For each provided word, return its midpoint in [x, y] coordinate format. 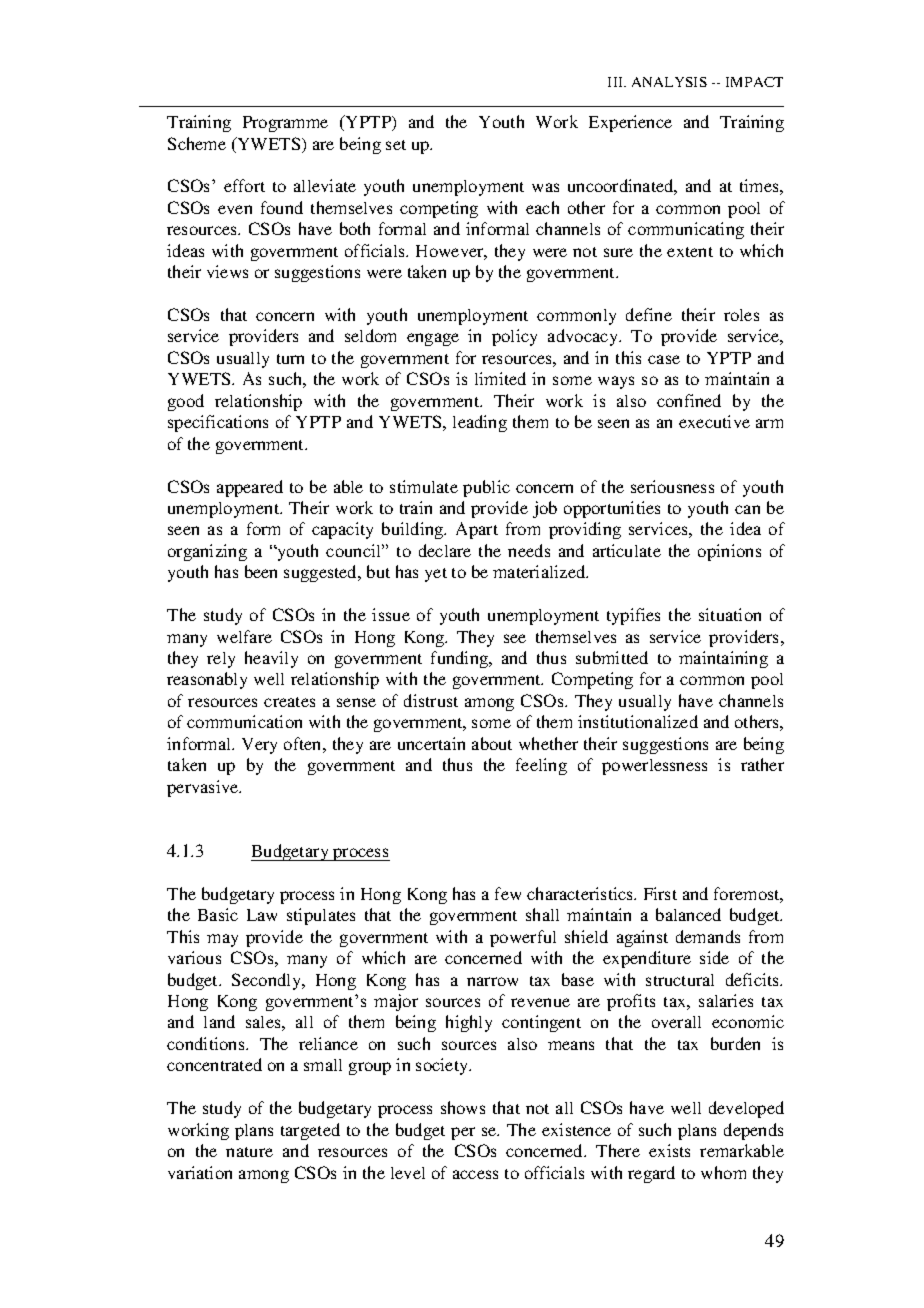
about [492, 743]
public [486, 488]
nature [249, 1152]
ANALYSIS [669, 82]
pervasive [204, 788]
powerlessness [654, 767]
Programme [285, 124]
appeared [250, 488]
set [396, 145]
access [475, 1174]
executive [714, 421]
